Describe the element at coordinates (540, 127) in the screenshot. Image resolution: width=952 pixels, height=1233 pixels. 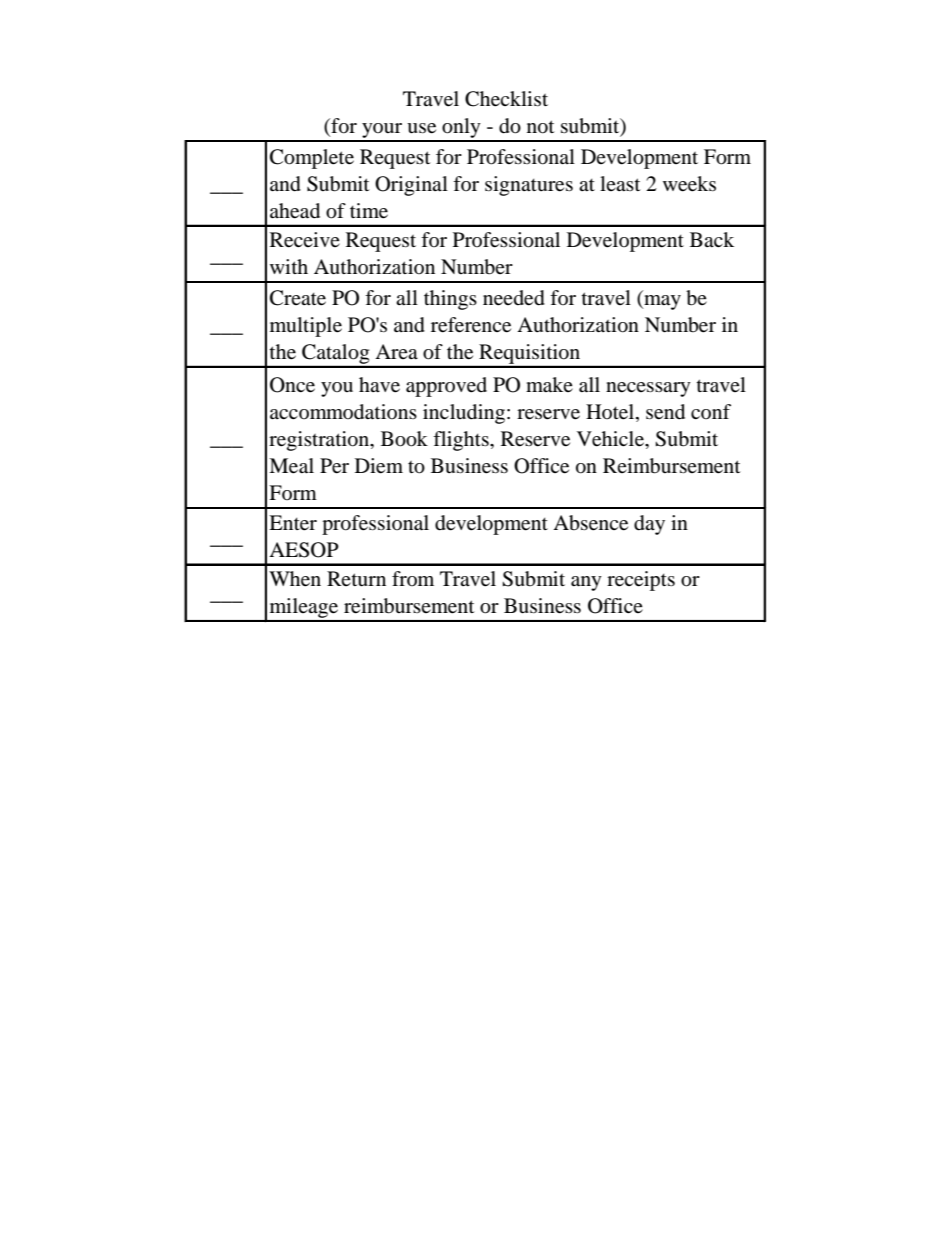
I see `not` at that location.
